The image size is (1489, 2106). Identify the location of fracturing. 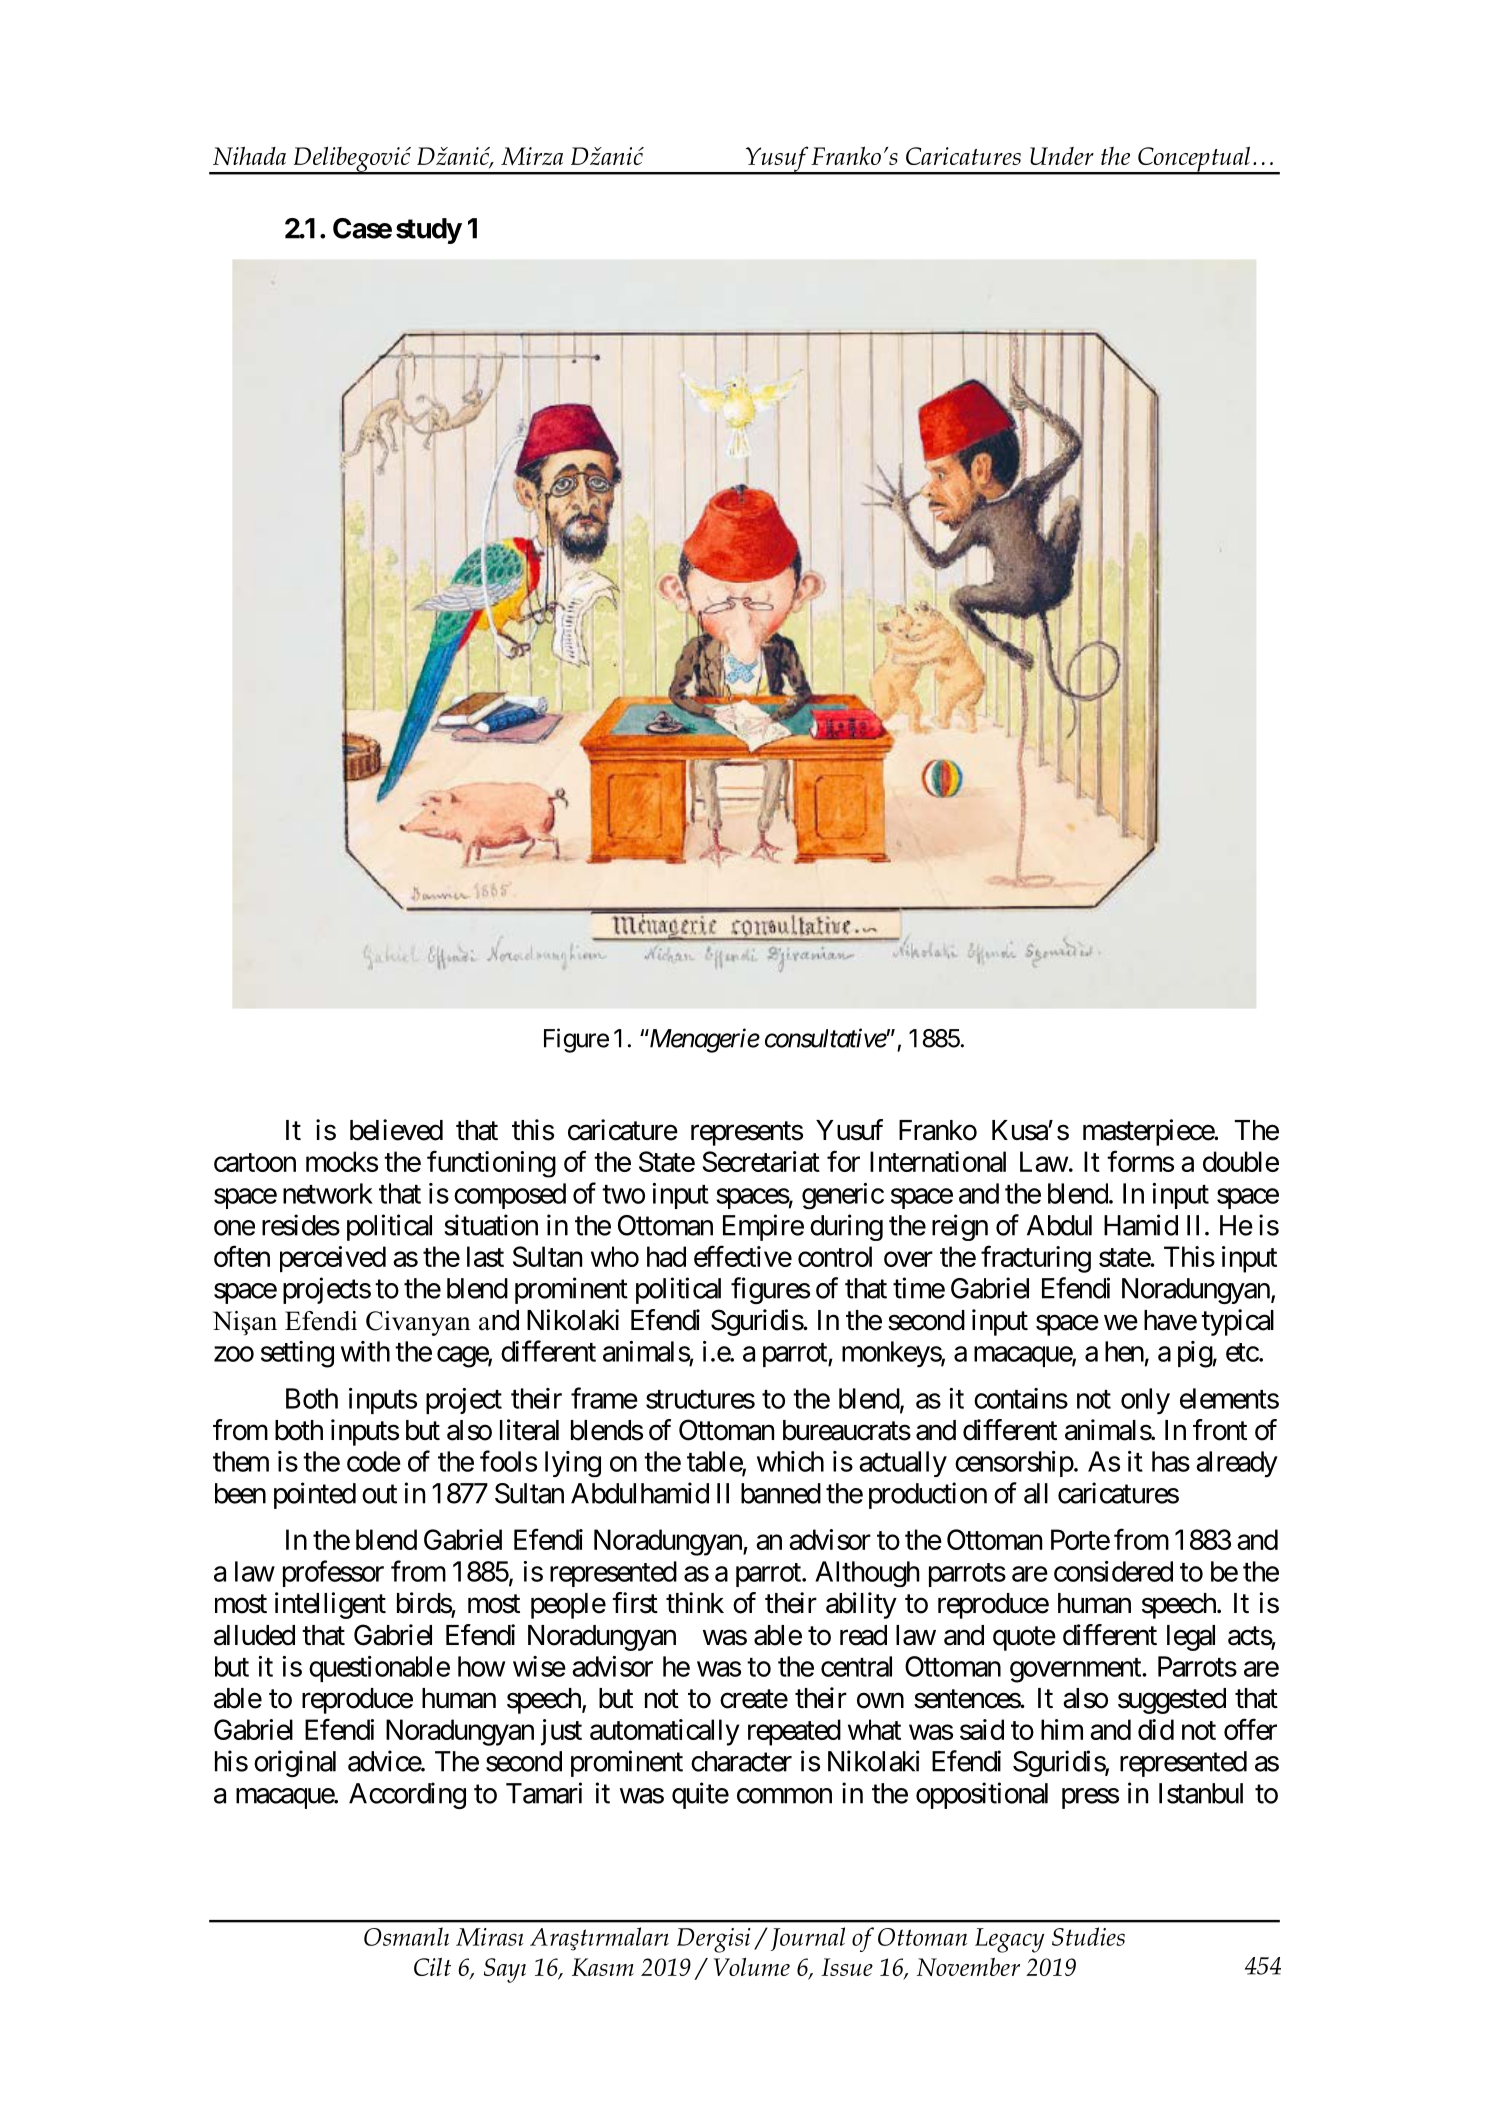
(1036, 1259).
